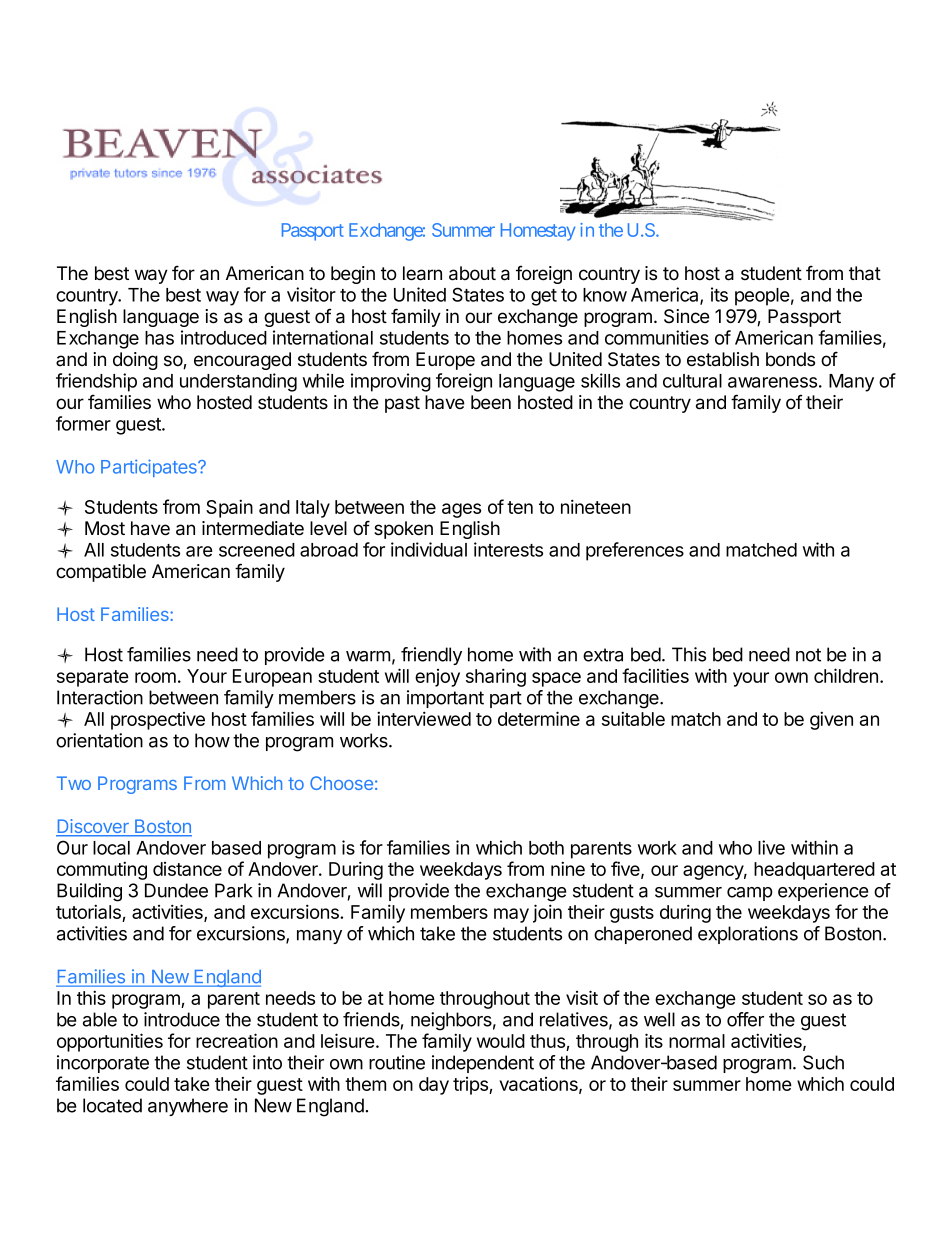  What do you see at coordinates (472, 273) in the screenshot?
I see `about` at bounding box center [472, 273].
